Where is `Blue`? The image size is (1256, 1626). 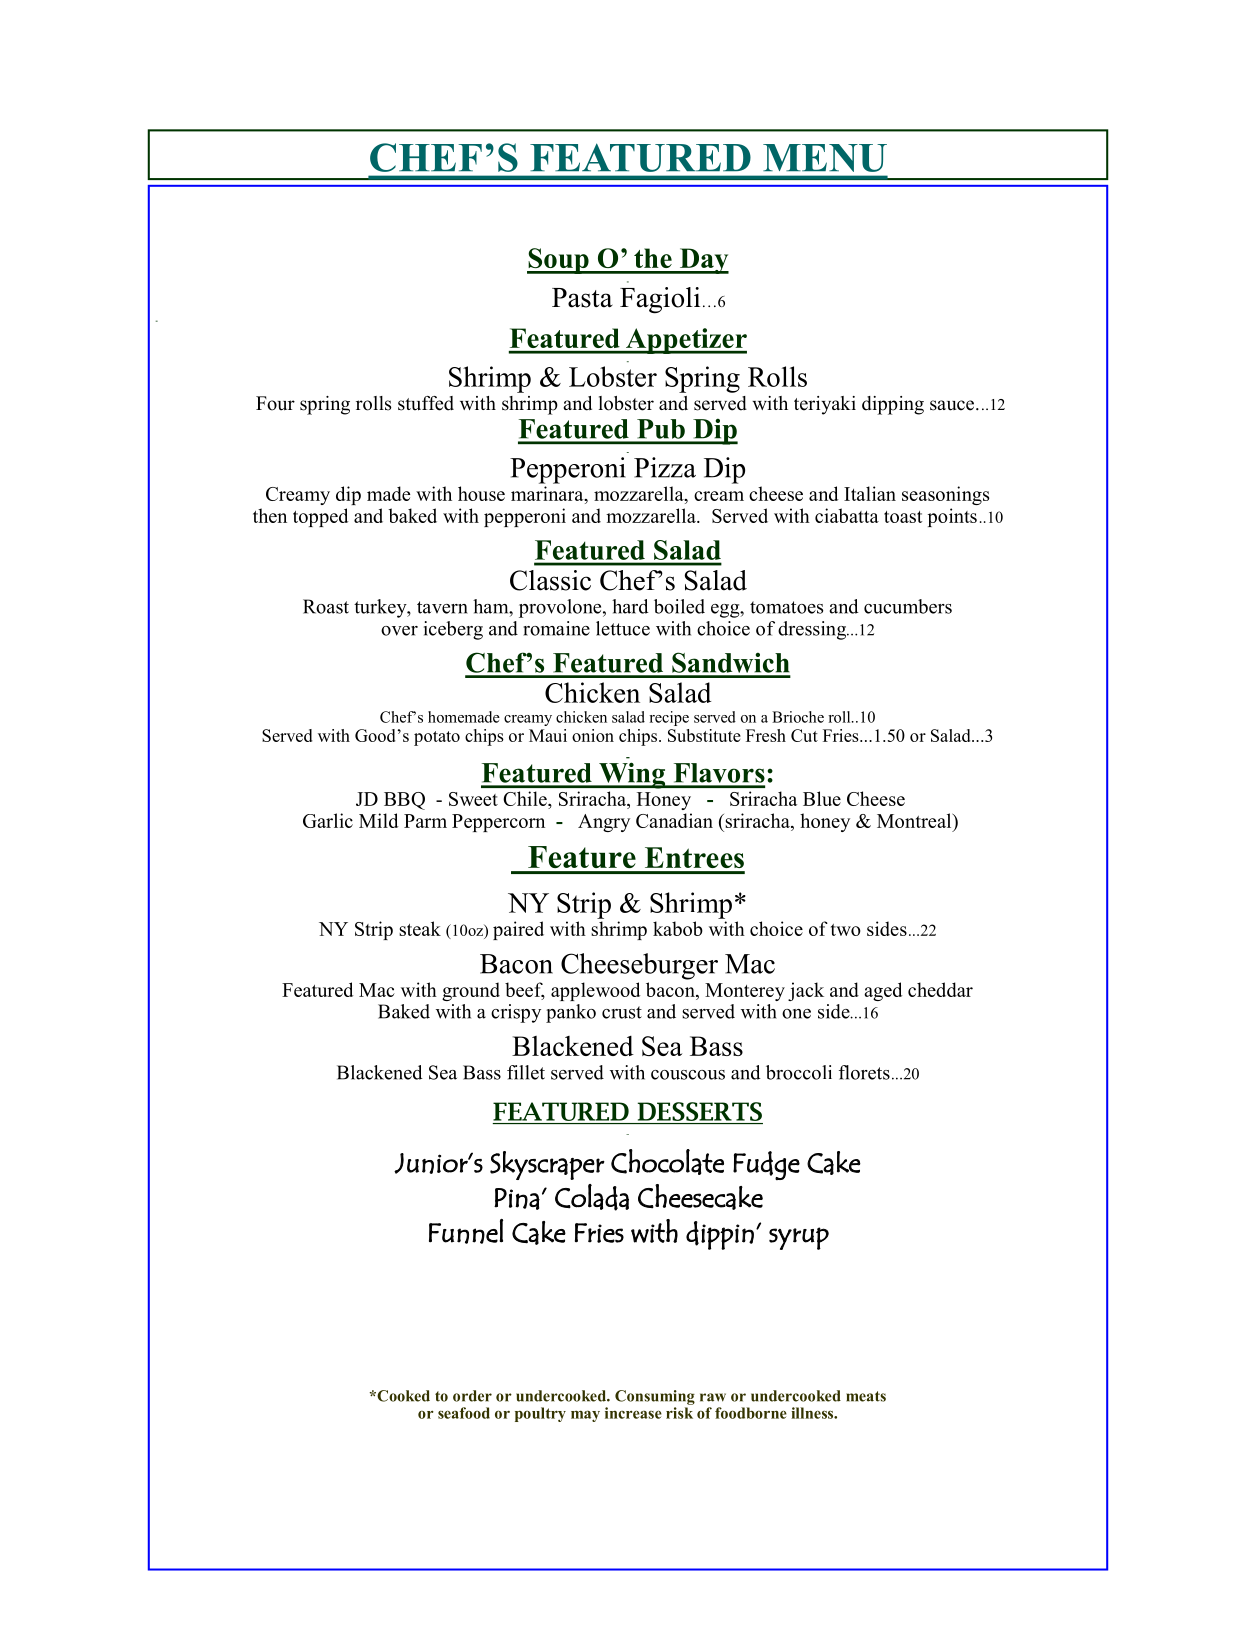 Blue is located at coordinates (822, 798).
